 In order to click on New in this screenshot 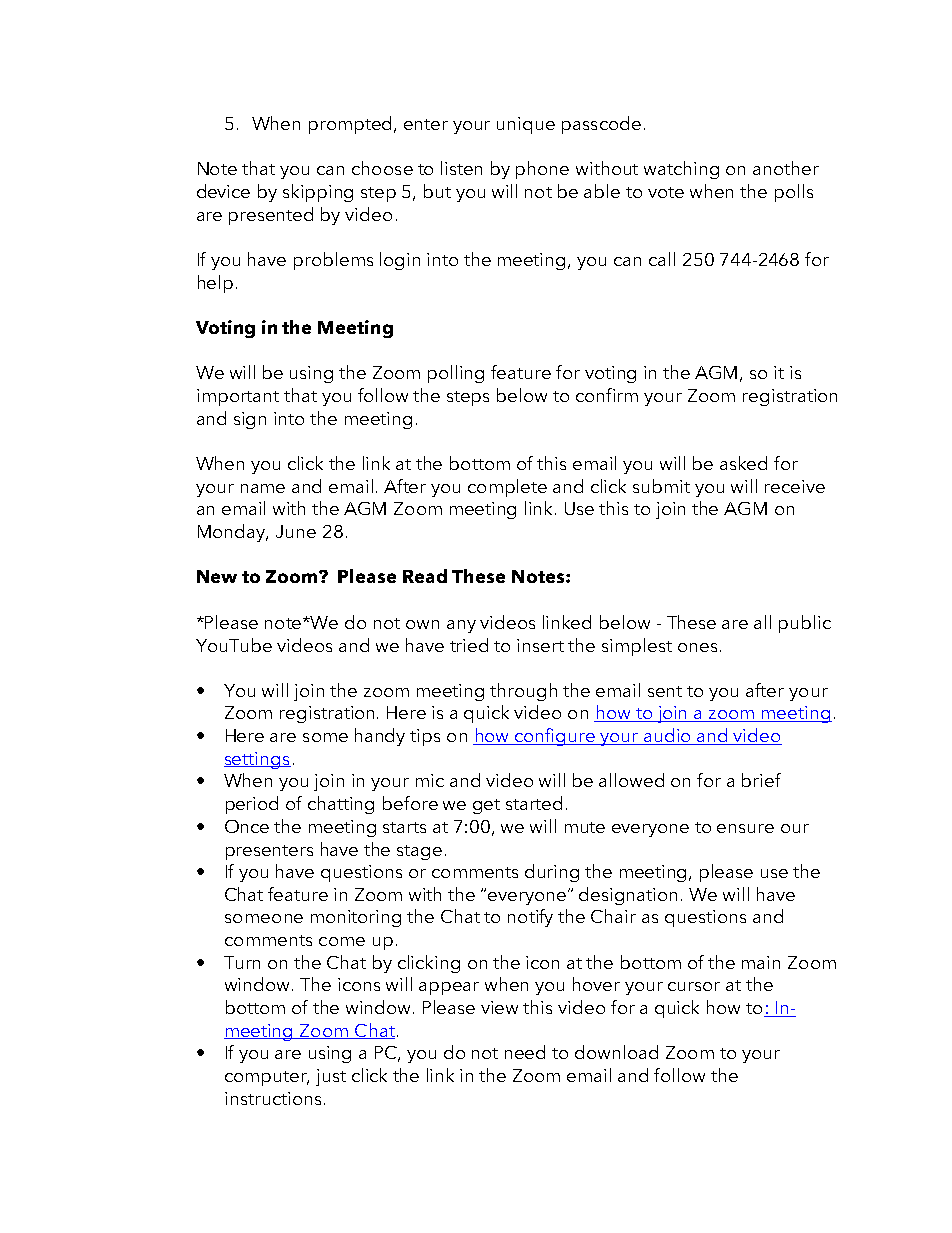, I will do `click(217, 576)`.
